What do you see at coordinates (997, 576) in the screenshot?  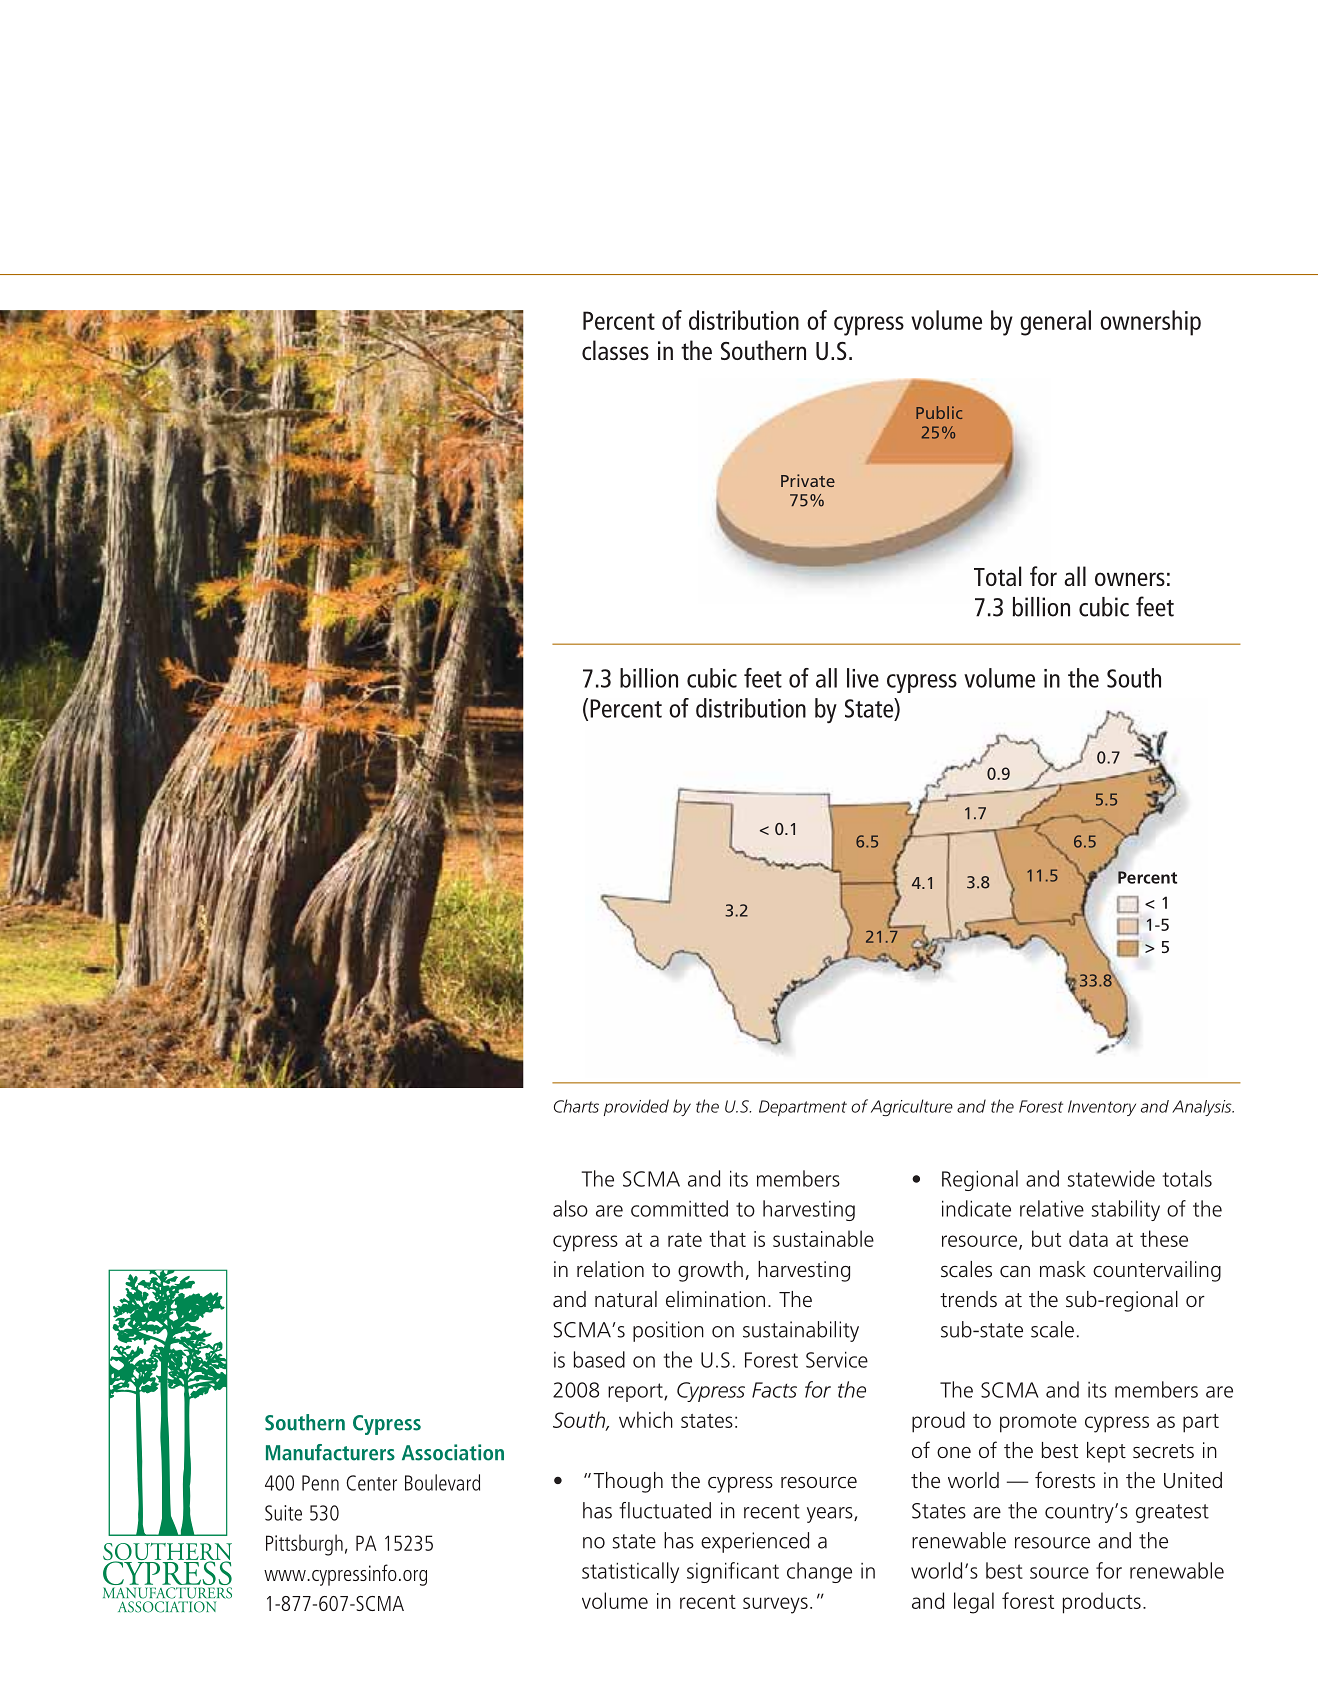 I see `Total` at bounding box center [997, 576].
